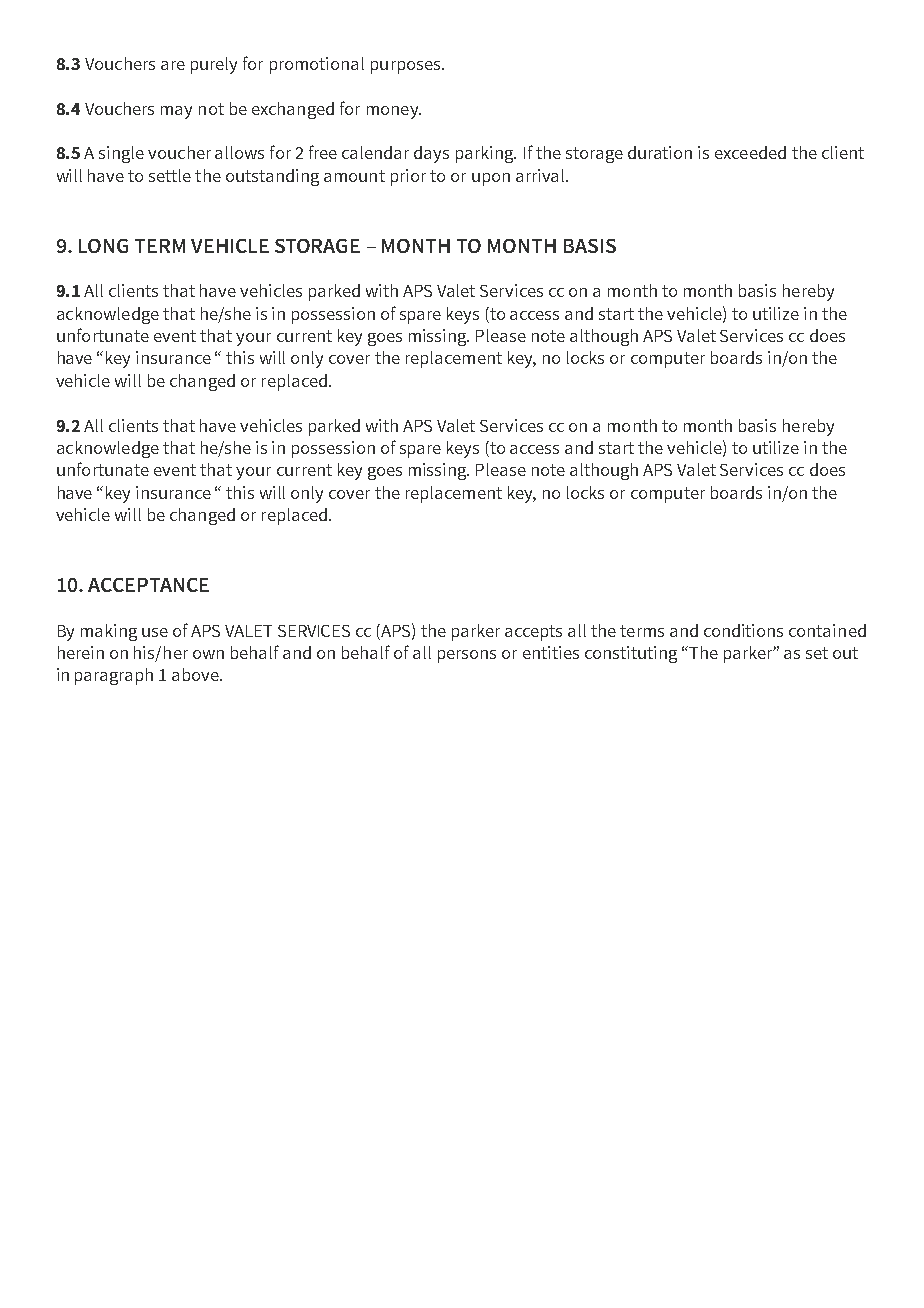 The height and width of the screenshot is (1308, 924). I want to click on duration, so click(660, 152).
